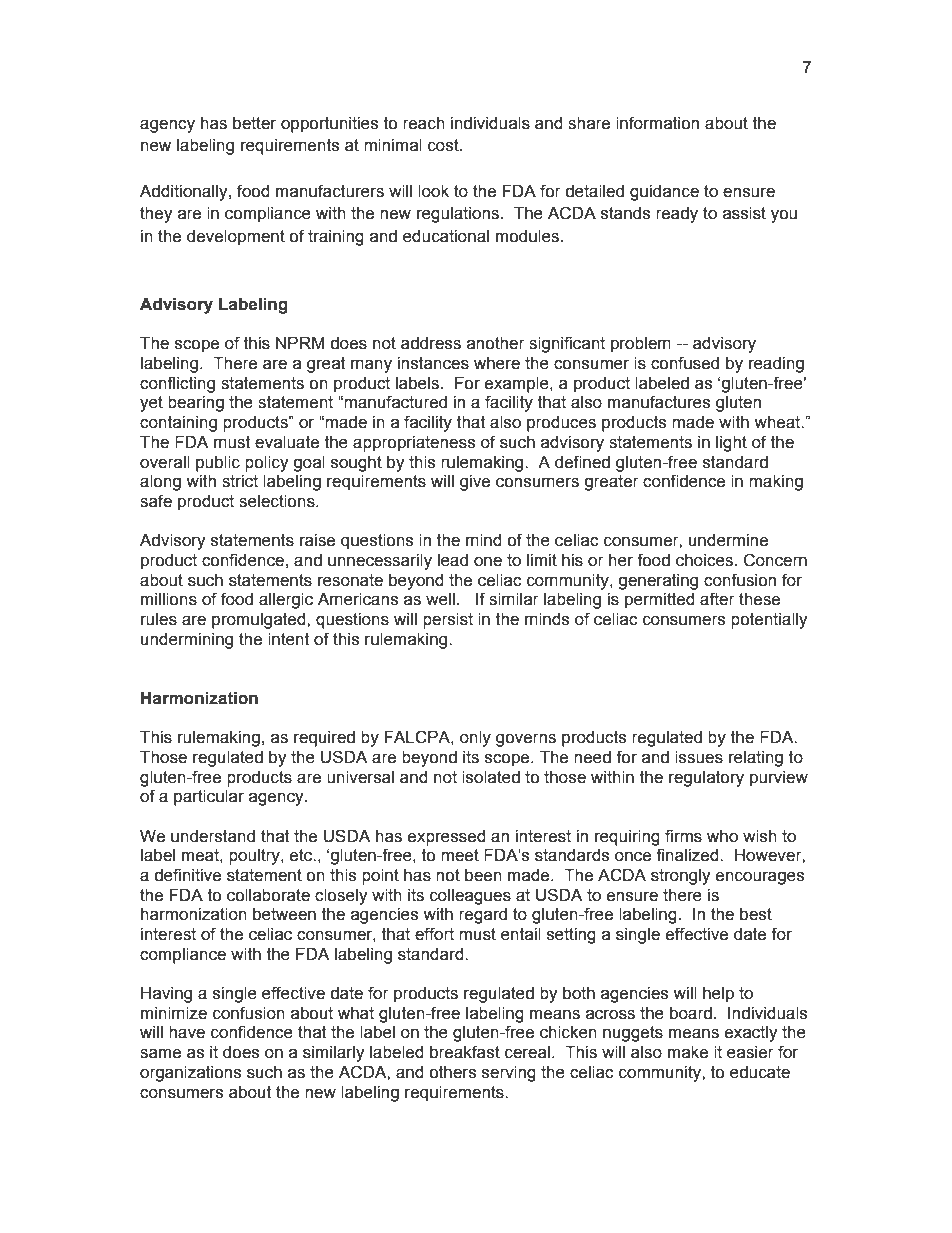 This screenshot has width=952, height=1233. What do you see at coordinates (254, 123) in the screenshot?
I see `better` at bounding box center [254, 123].
